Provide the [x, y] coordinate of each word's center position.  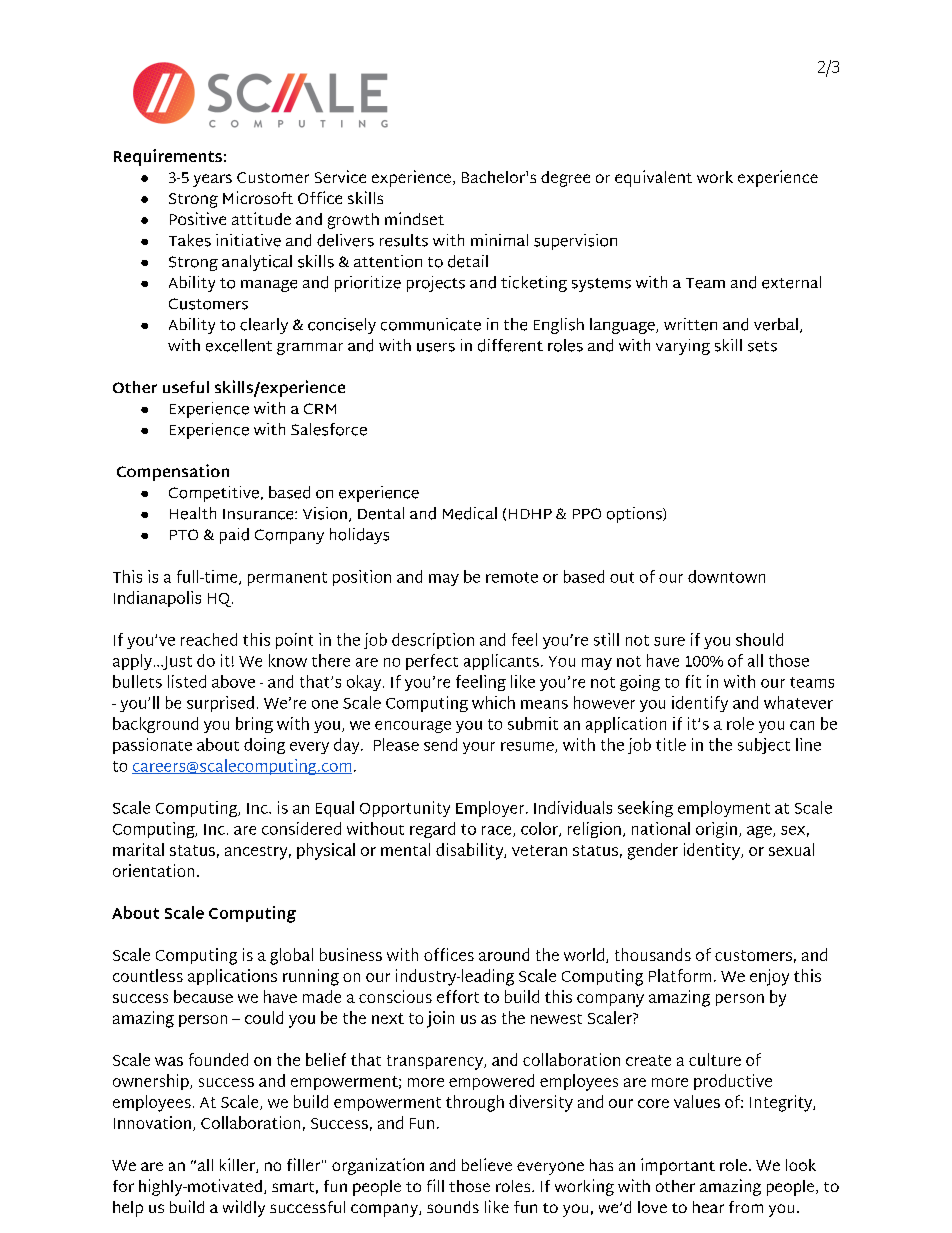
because [203, 996]
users [436, 347]
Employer [490, 809]
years [212, 180]
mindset [414, 218]
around [504, 954]
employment [724, 809]
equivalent [653, 178]
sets [762, 346]
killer [238, 1165]
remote [512, 577]
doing [264, 746]
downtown [726, 576]
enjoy [769, 977]
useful [186, 387]
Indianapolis [157, 599]
